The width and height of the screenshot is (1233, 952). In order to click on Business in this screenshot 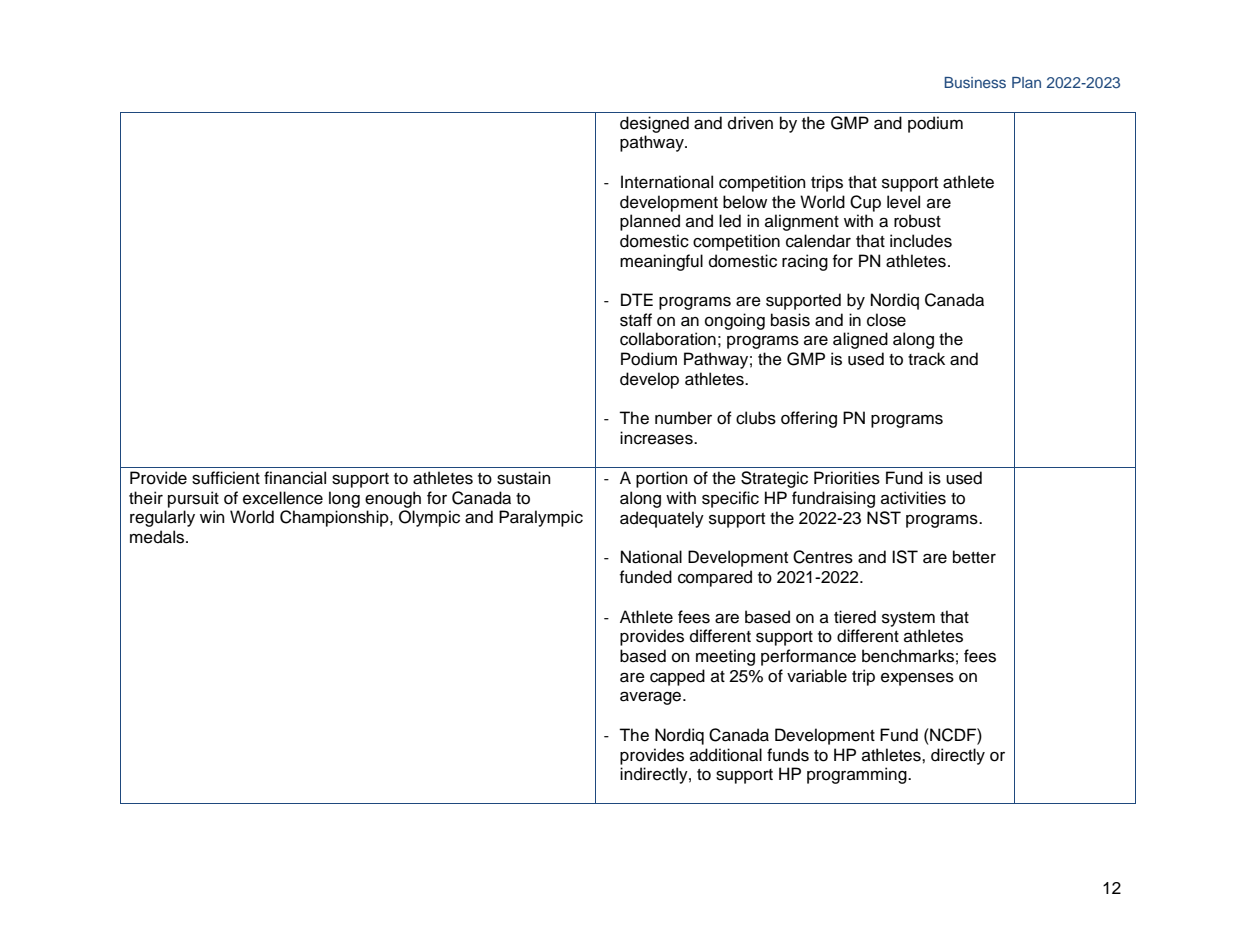, I will do `click(975, 82)`.
